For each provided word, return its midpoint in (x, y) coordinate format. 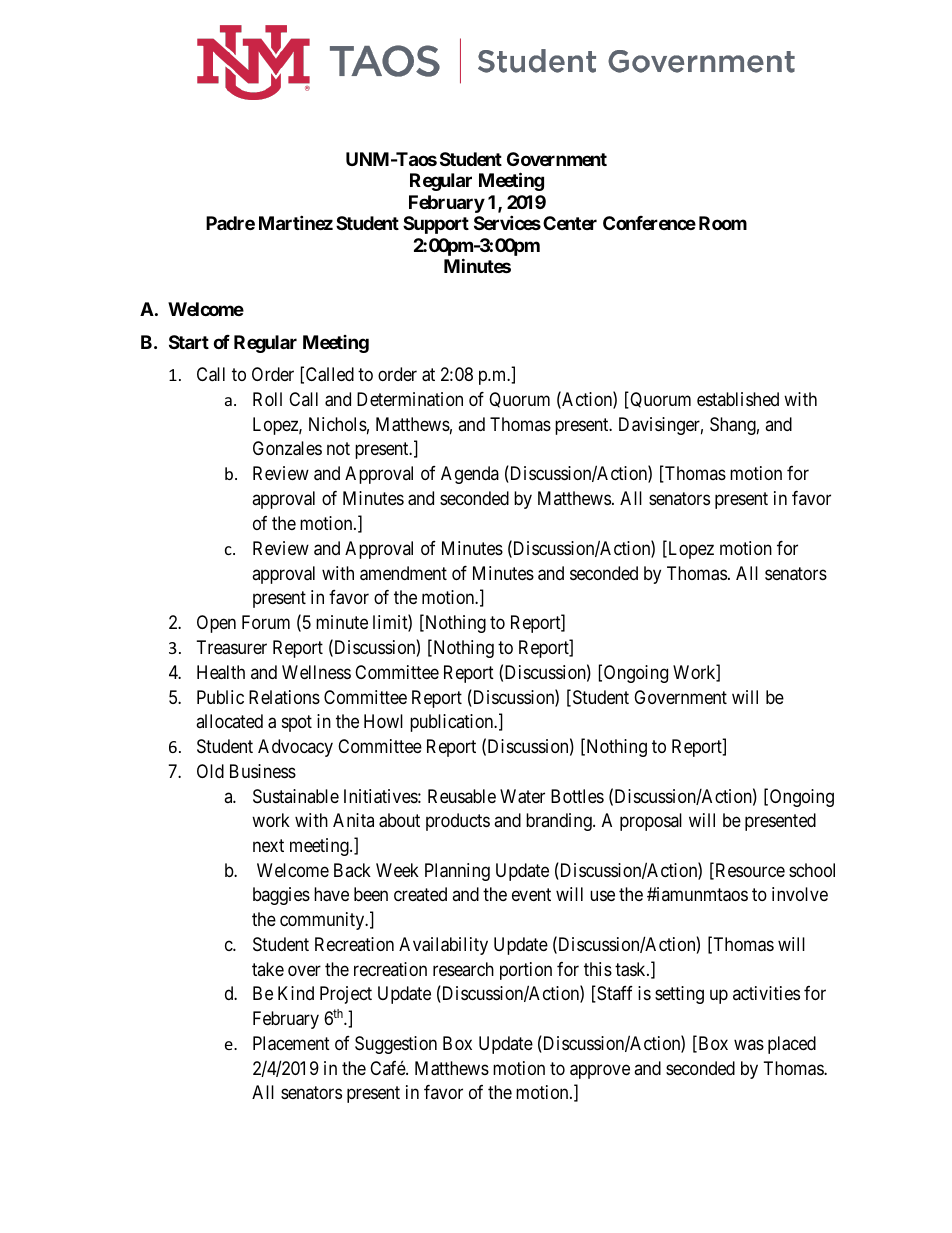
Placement (291, 1043)
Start (189, 342)
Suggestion (396, 1045)
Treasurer (232, 647)
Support (436, 225)
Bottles (577, 796)
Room (723, 223)
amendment (403, 573)
